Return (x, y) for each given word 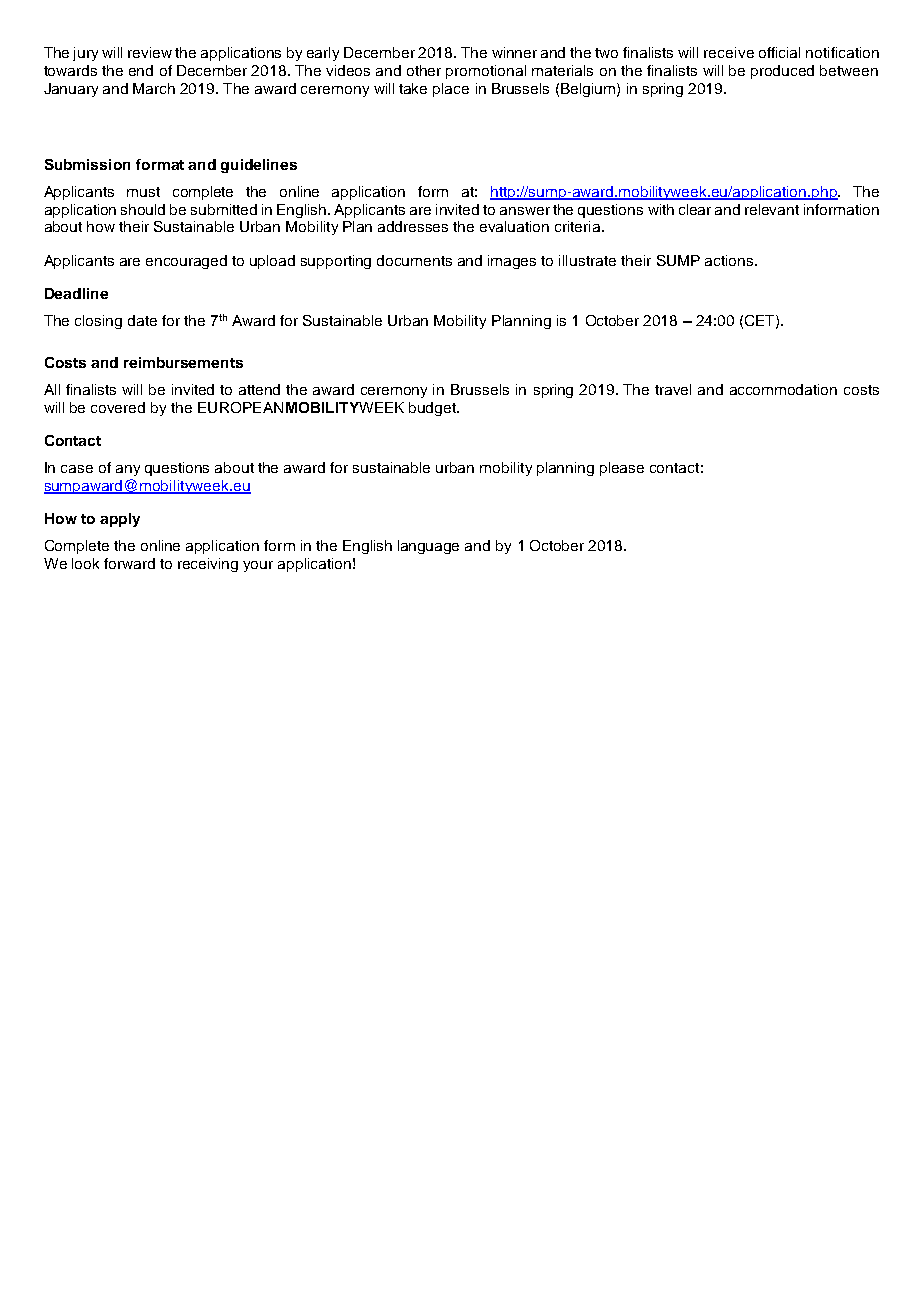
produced (782, 72)
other (424, 70)
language (428, 547)
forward (129, 563)
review (150, 52)
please (622, 469)
